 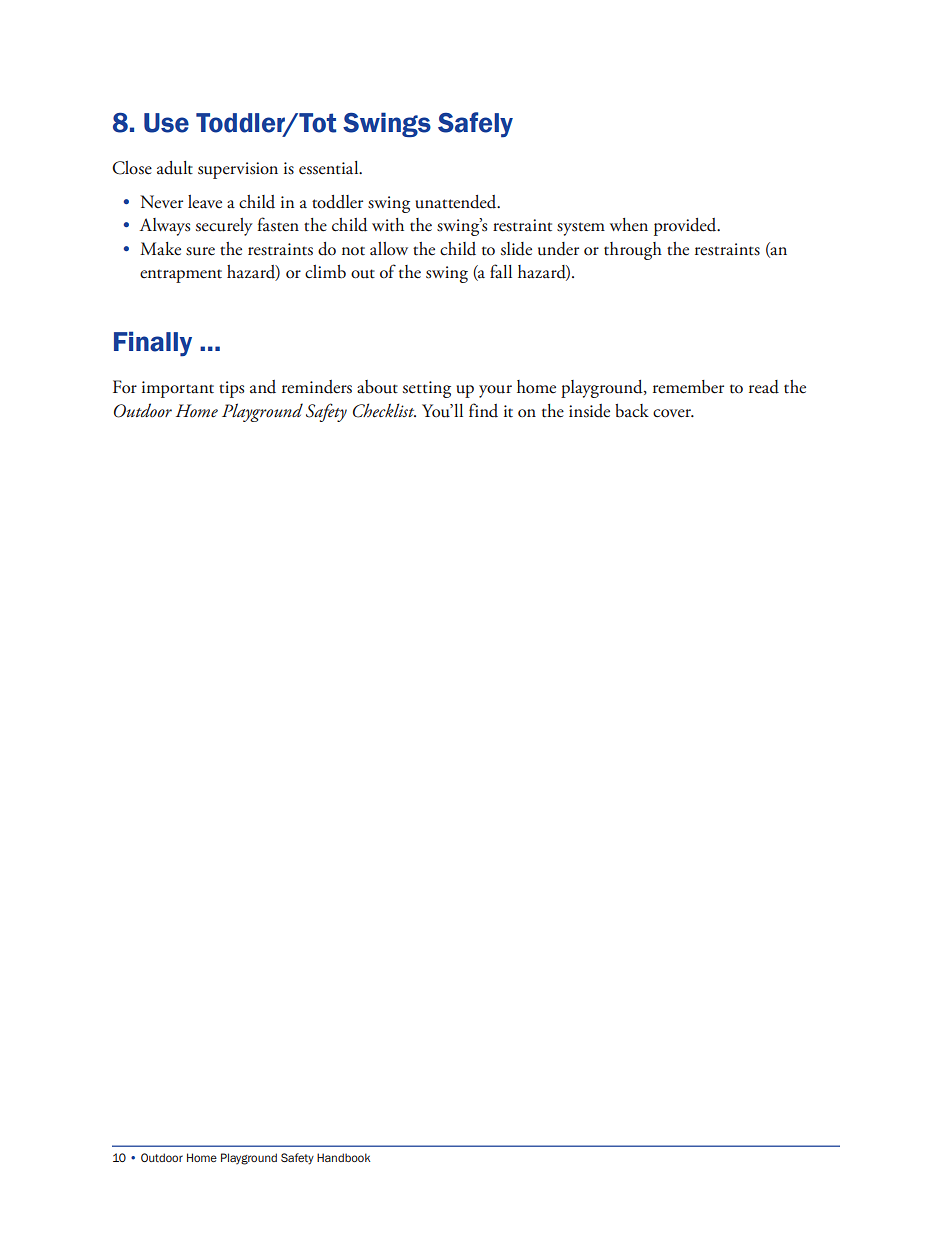 What do you see at coordinates (178, 389) in the screenshot?
I see `important` at bounding box center [178, 389].
